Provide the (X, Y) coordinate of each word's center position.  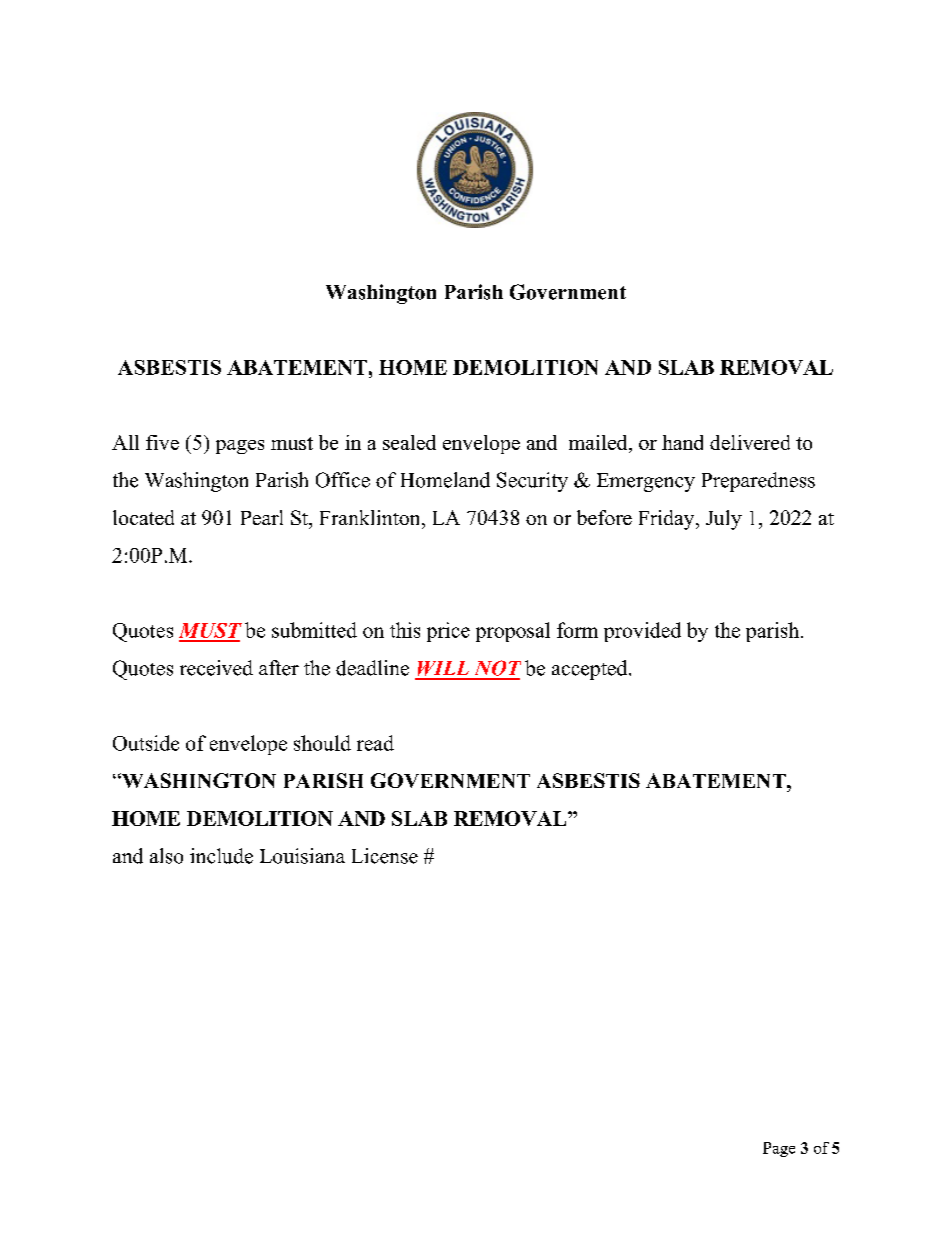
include (221, 856)
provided (642, 632)
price (448, 632)
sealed (409, 442)
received (216, 668)
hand (682, 442)
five (162, 442)
